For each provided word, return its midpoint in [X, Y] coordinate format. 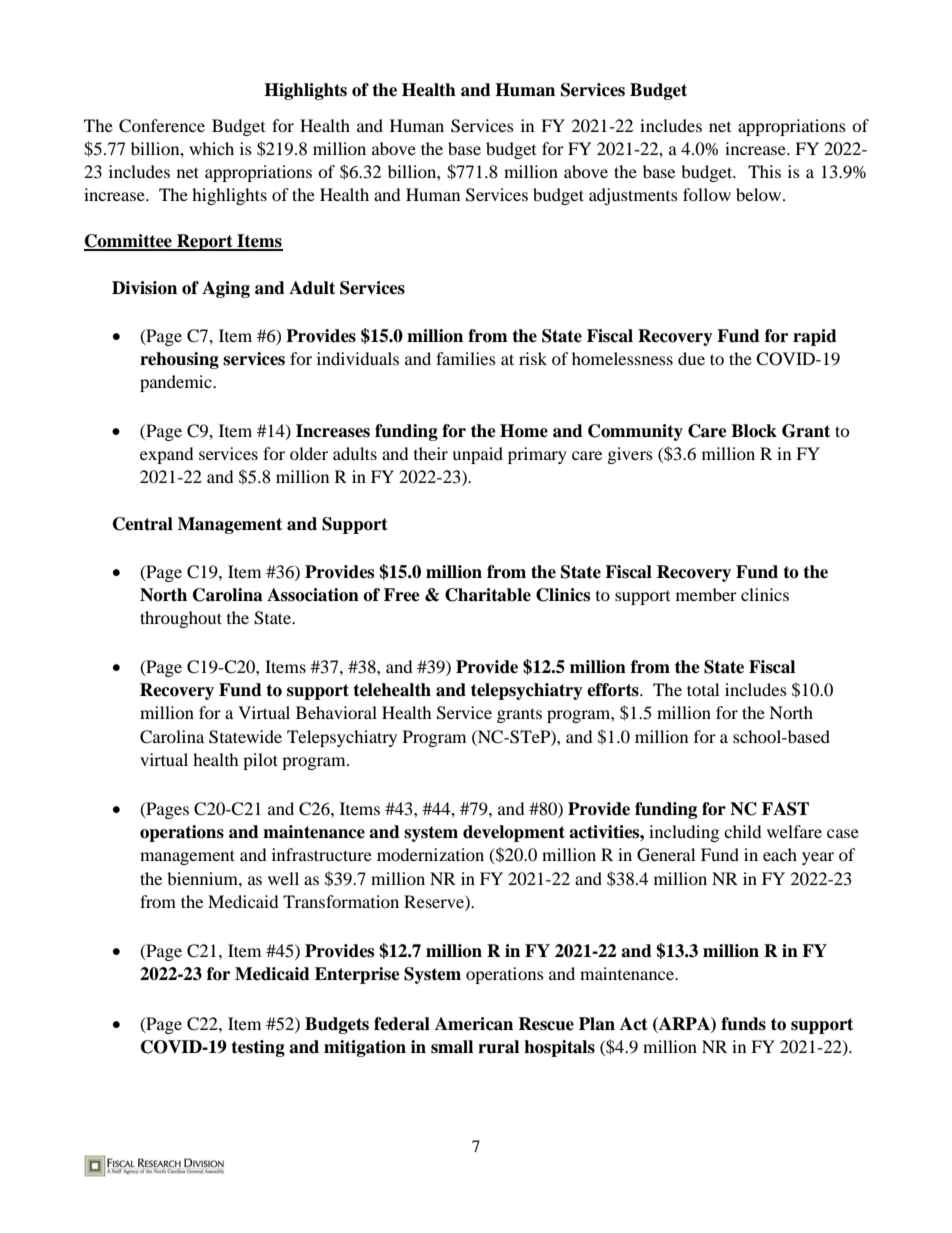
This [764, 171]
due [691, 358]
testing [258, 1048]
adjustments [633, 196]
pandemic [177, 383]
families [466, 358]
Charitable [488, 595]
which [211, 148]
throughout [181, 619]
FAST [785, 809]
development [514, 833]
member [706, 594]
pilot [260, 761]
